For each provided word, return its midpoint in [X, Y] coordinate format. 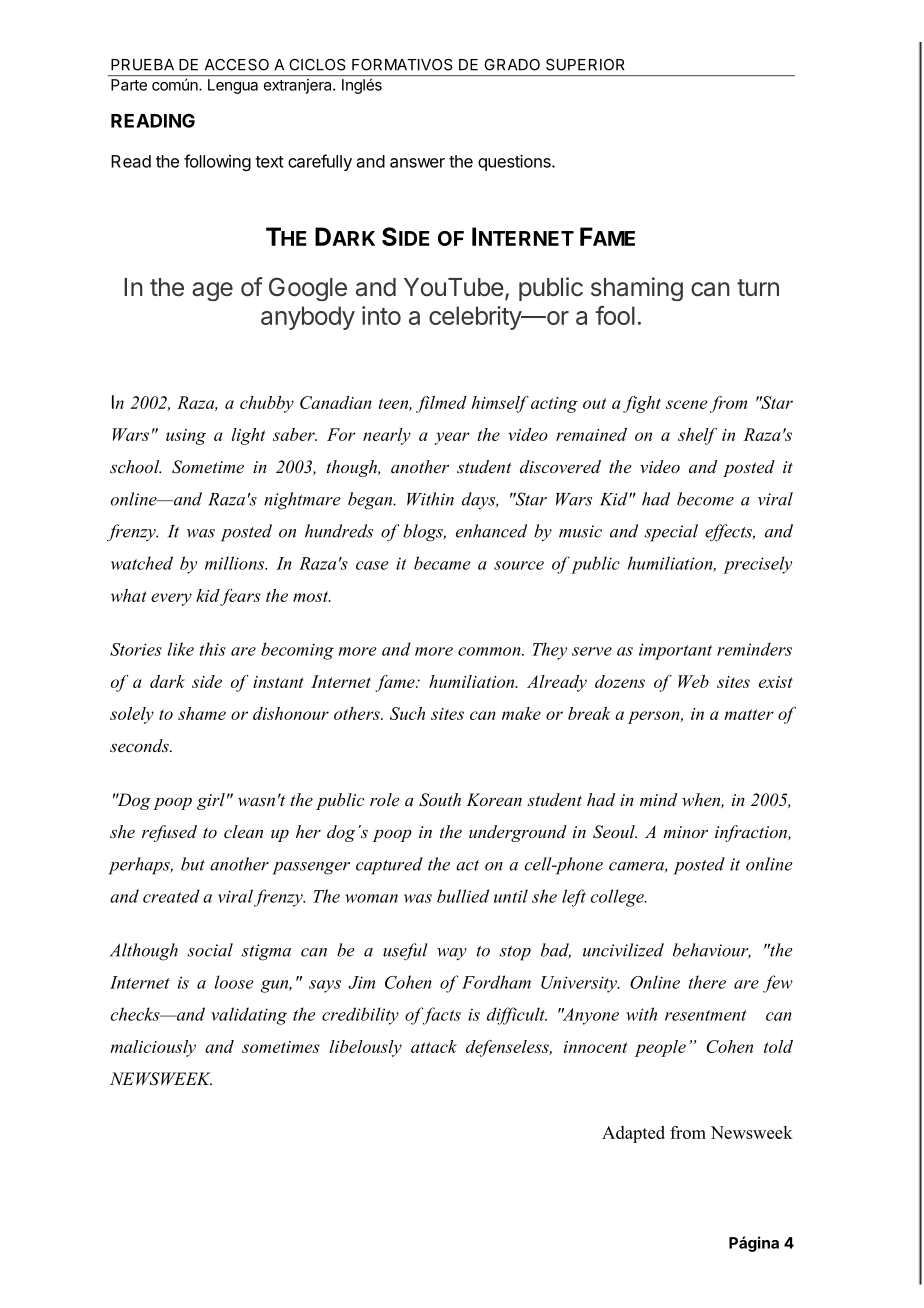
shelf [697, 436]
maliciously [153, 1048]
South [440, 800]
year [452, 438]
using [186, 437]
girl [211, 801]
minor [685, 832]
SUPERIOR [585, 65]
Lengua [233, 86]
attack [434, 1046]
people [660, 1048]
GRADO [512, 65]
